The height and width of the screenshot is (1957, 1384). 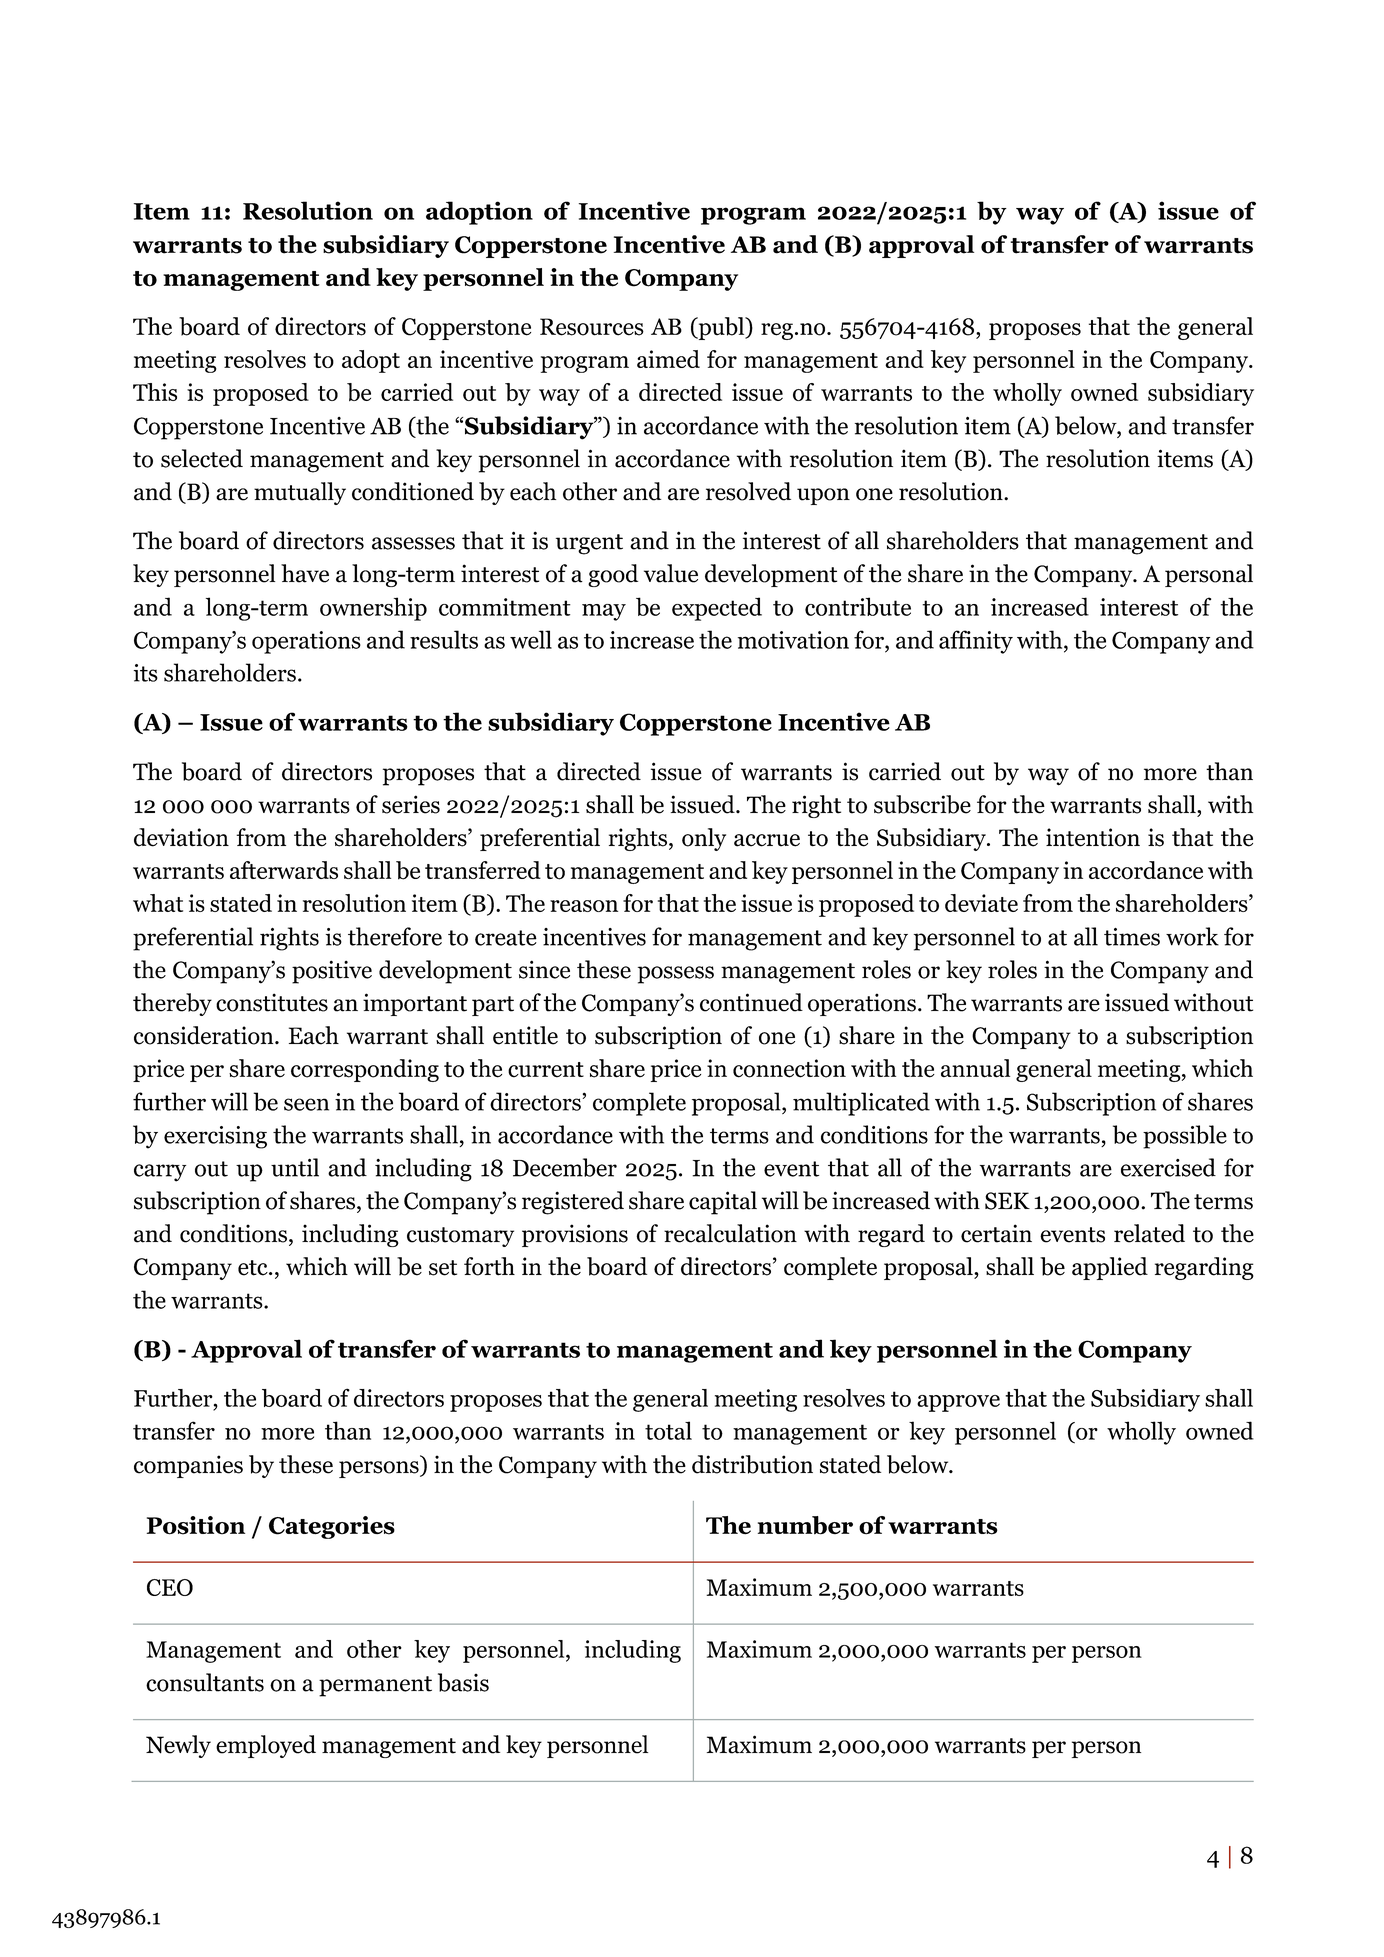 I want to click on recalculation, so click(x=730, y=1233).
